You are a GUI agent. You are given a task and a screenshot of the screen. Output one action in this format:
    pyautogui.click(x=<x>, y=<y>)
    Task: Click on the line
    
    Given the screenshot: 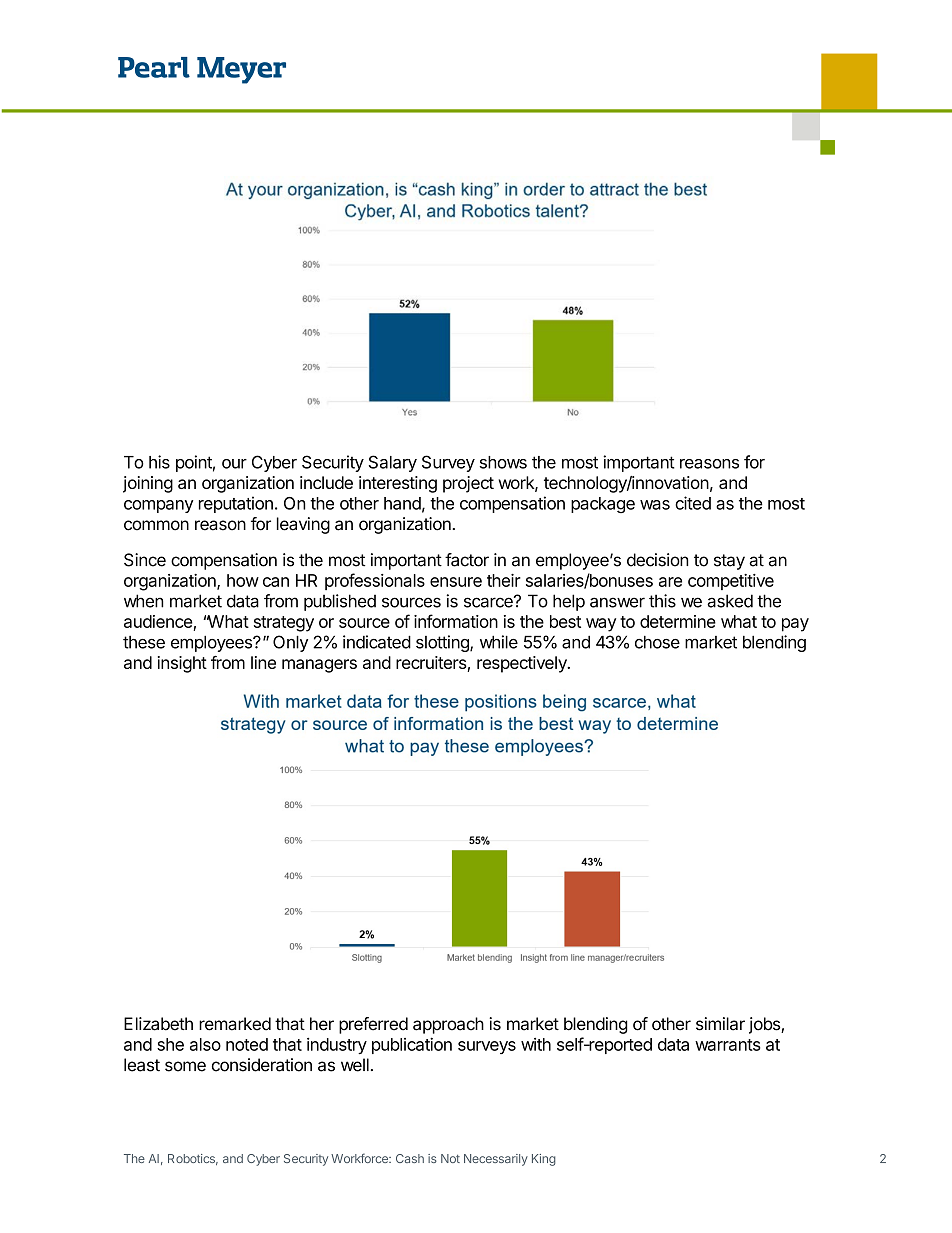 What is the action you would take?
    pyautogui.click(x=263, y=662)
